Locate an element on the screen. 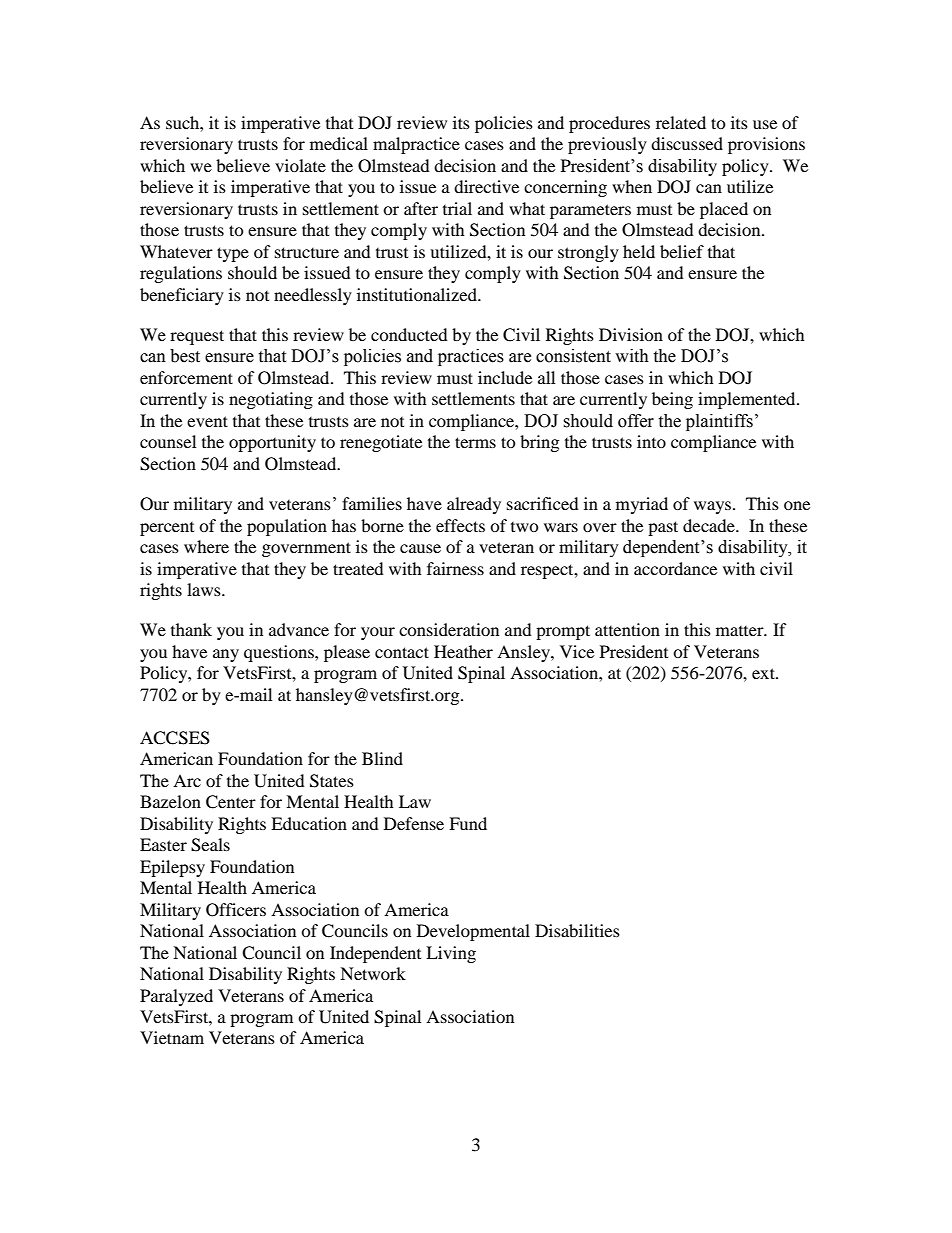  fairness is located at coordinates (455, 568).
